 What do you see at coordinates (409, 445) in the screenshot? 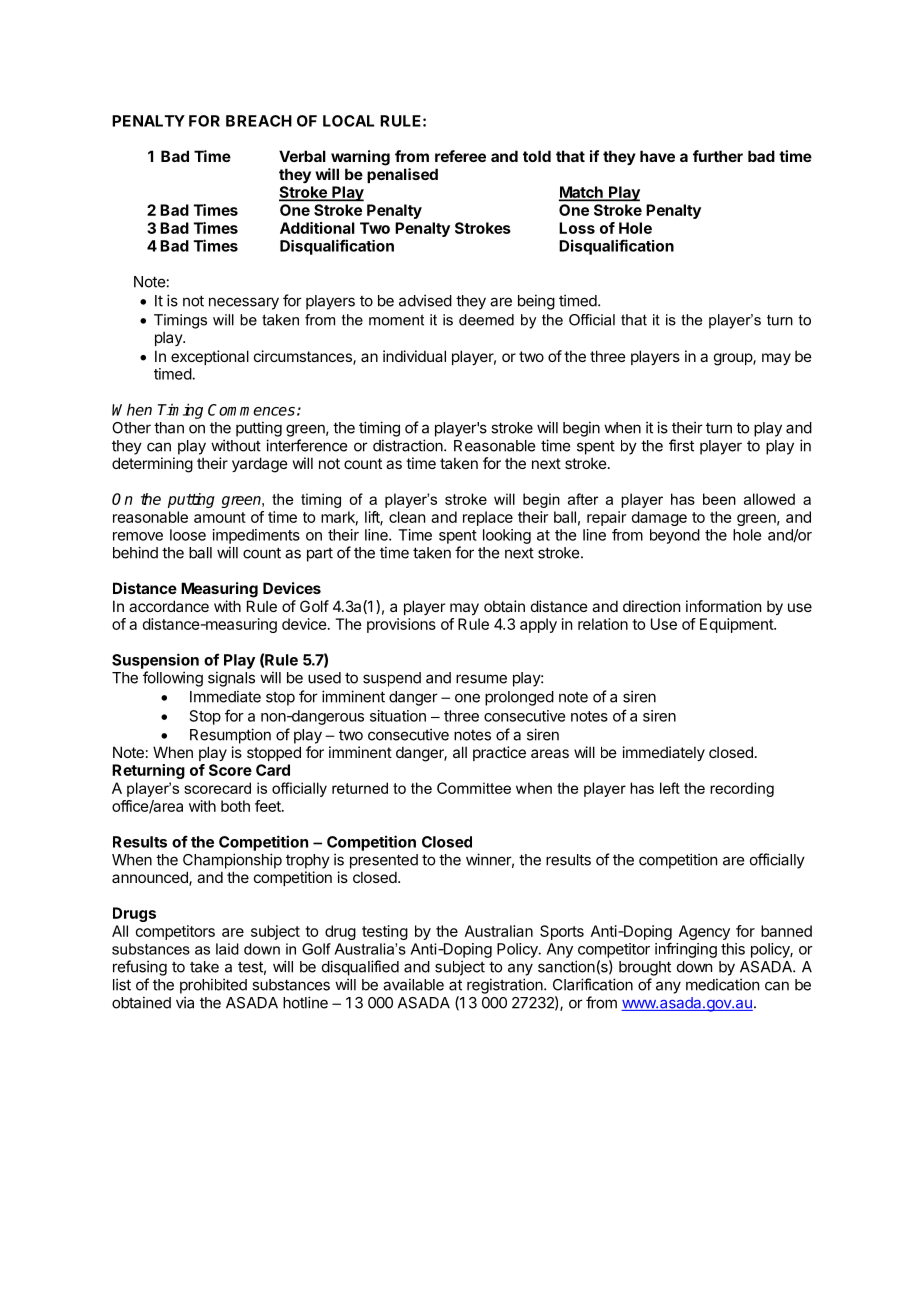
I see `distraction` at bounding box center [409, 445].
